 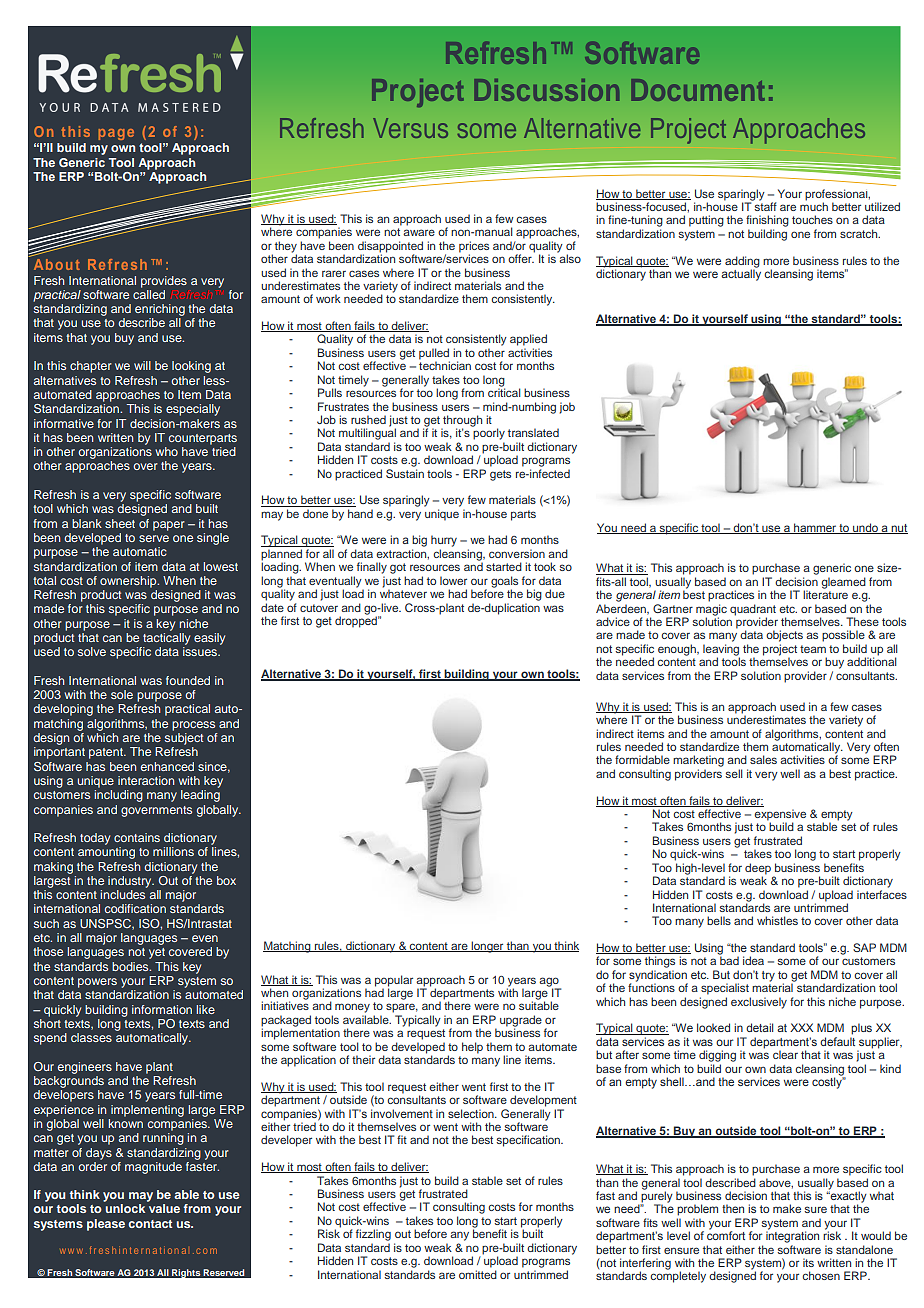 What do you see at coordinates (410, 128) in the page?
I see `Versus` at bounding box center [410, 128].
